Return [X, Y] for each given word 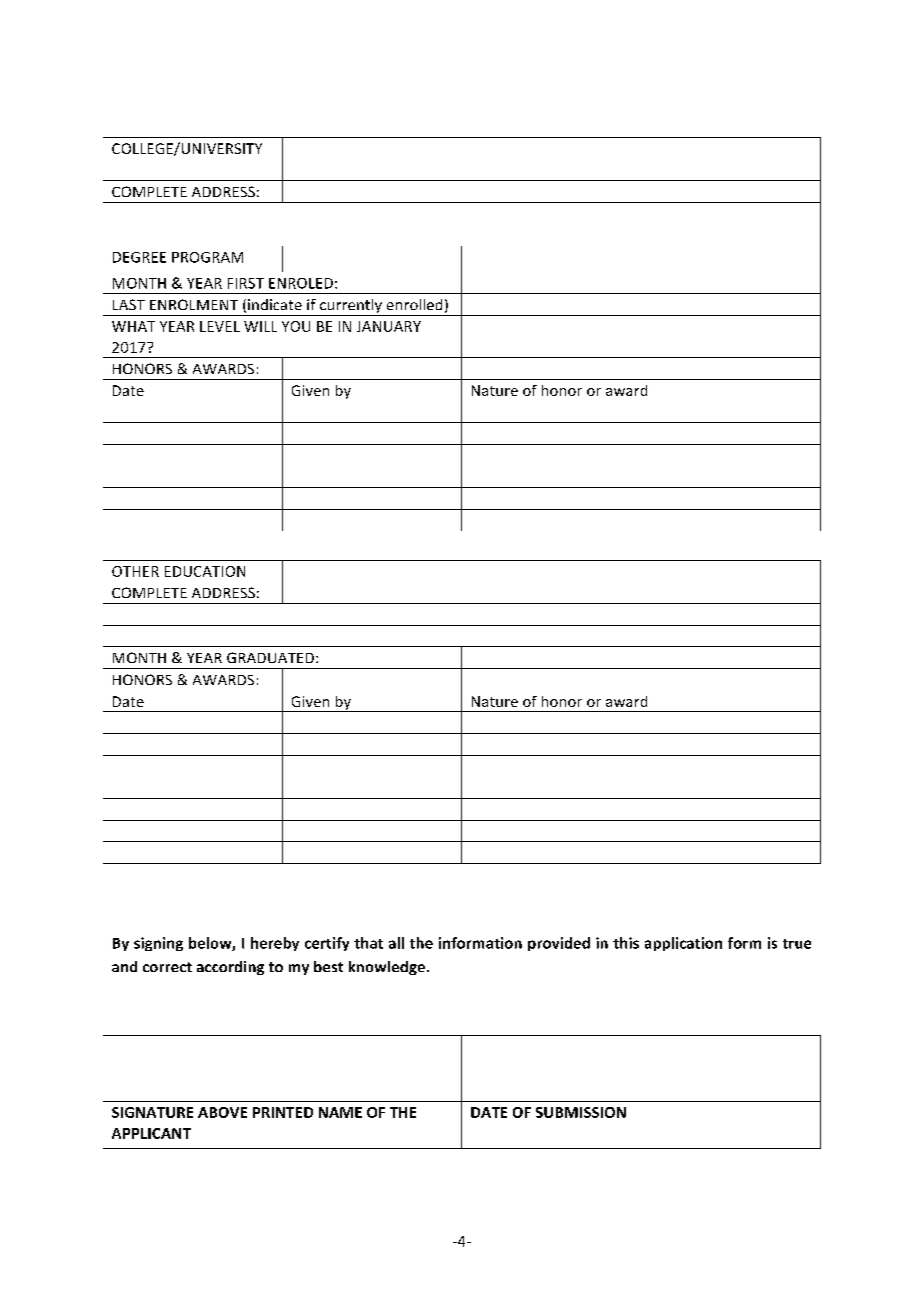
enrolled [414, 304]
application [683, 944]
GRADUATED [270, 657]
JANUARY [389, 326]
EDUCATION [205, 571]
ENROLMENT [194, 304]
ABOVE [222, 1112]
